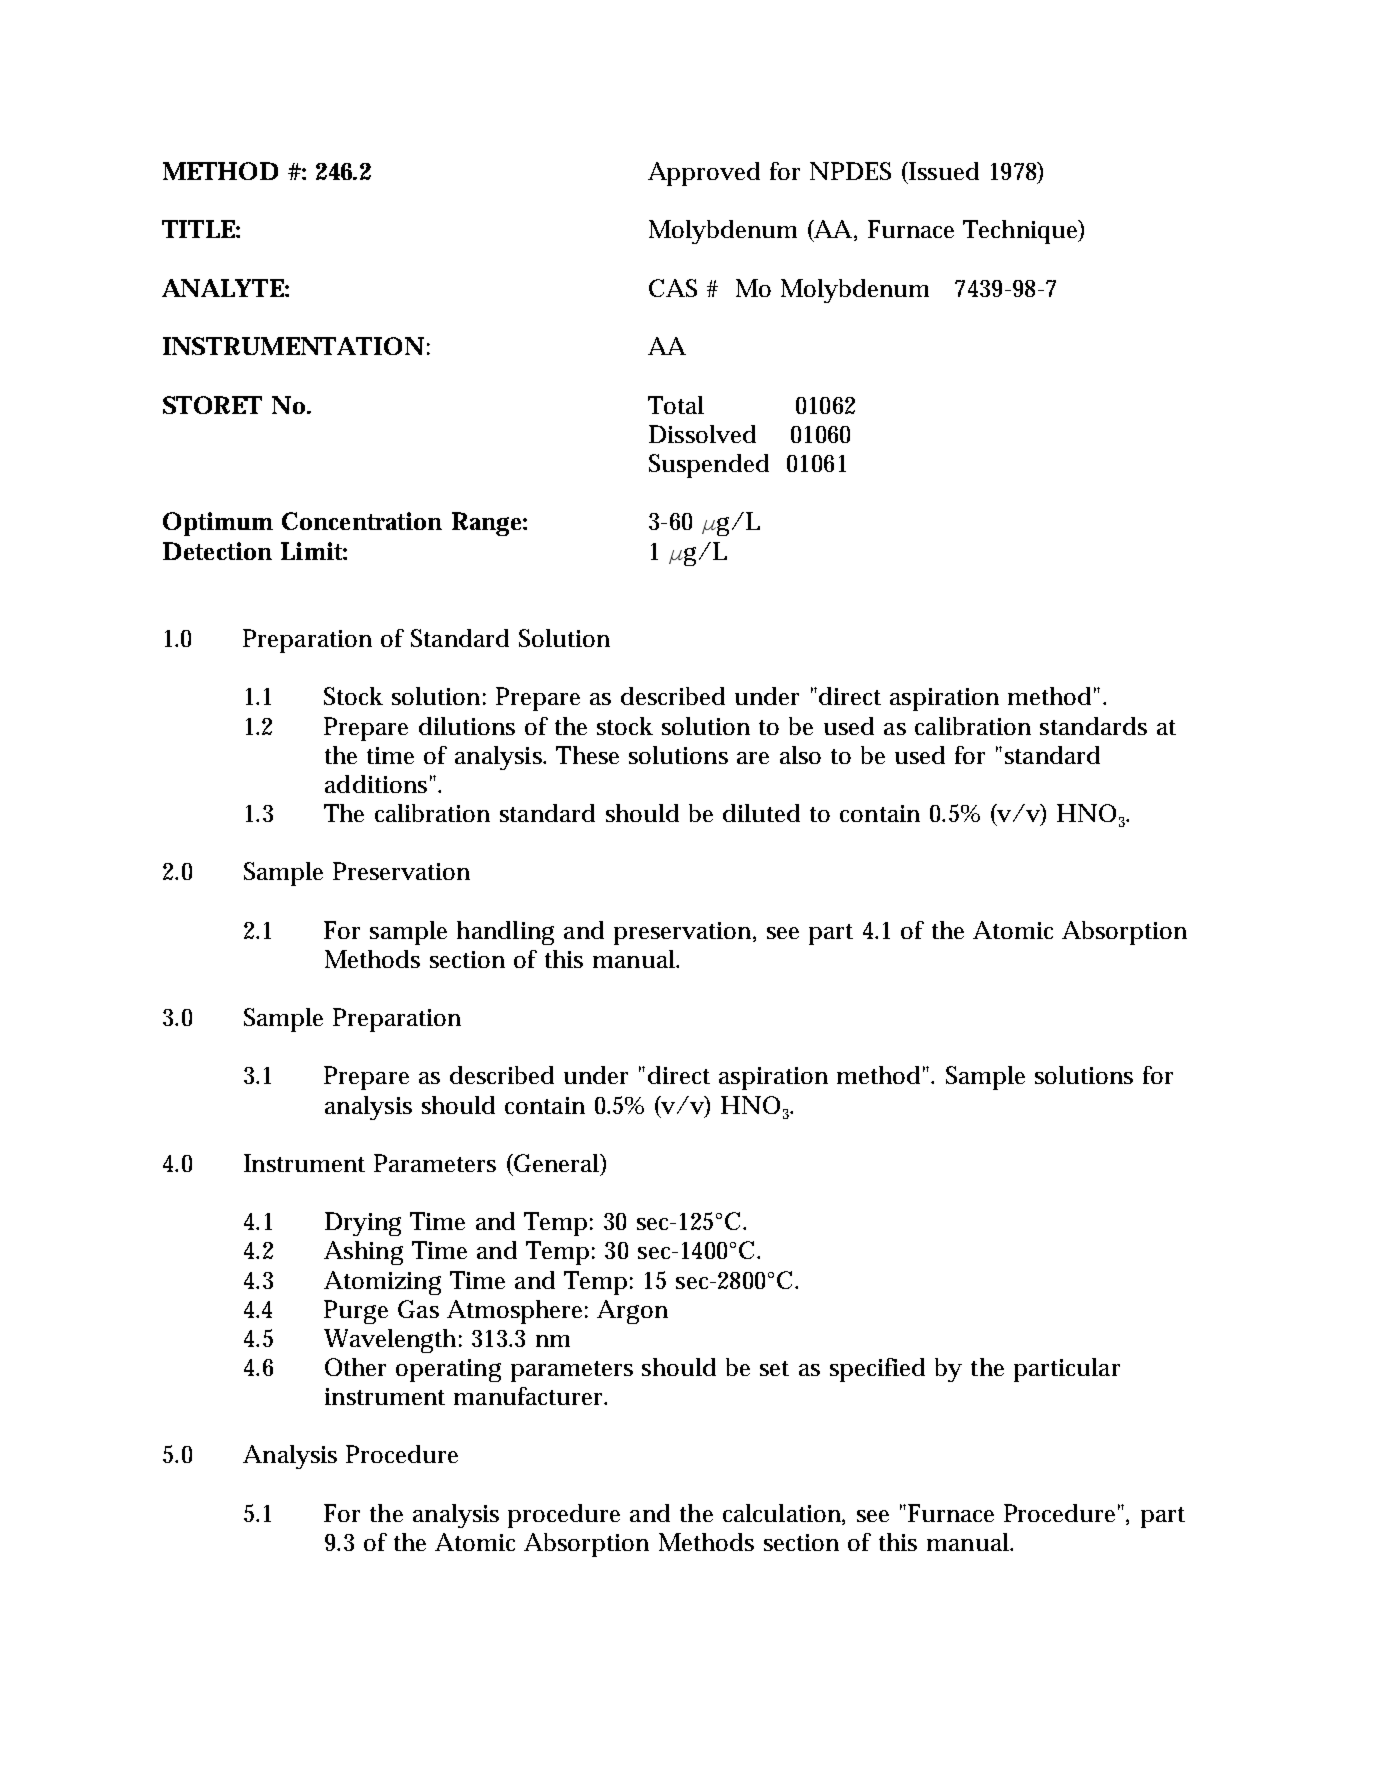 The height and width of the page is (1782, 1377). Describe the element at coordinates (943, 171) in the page. I see `Issued` at that location.
